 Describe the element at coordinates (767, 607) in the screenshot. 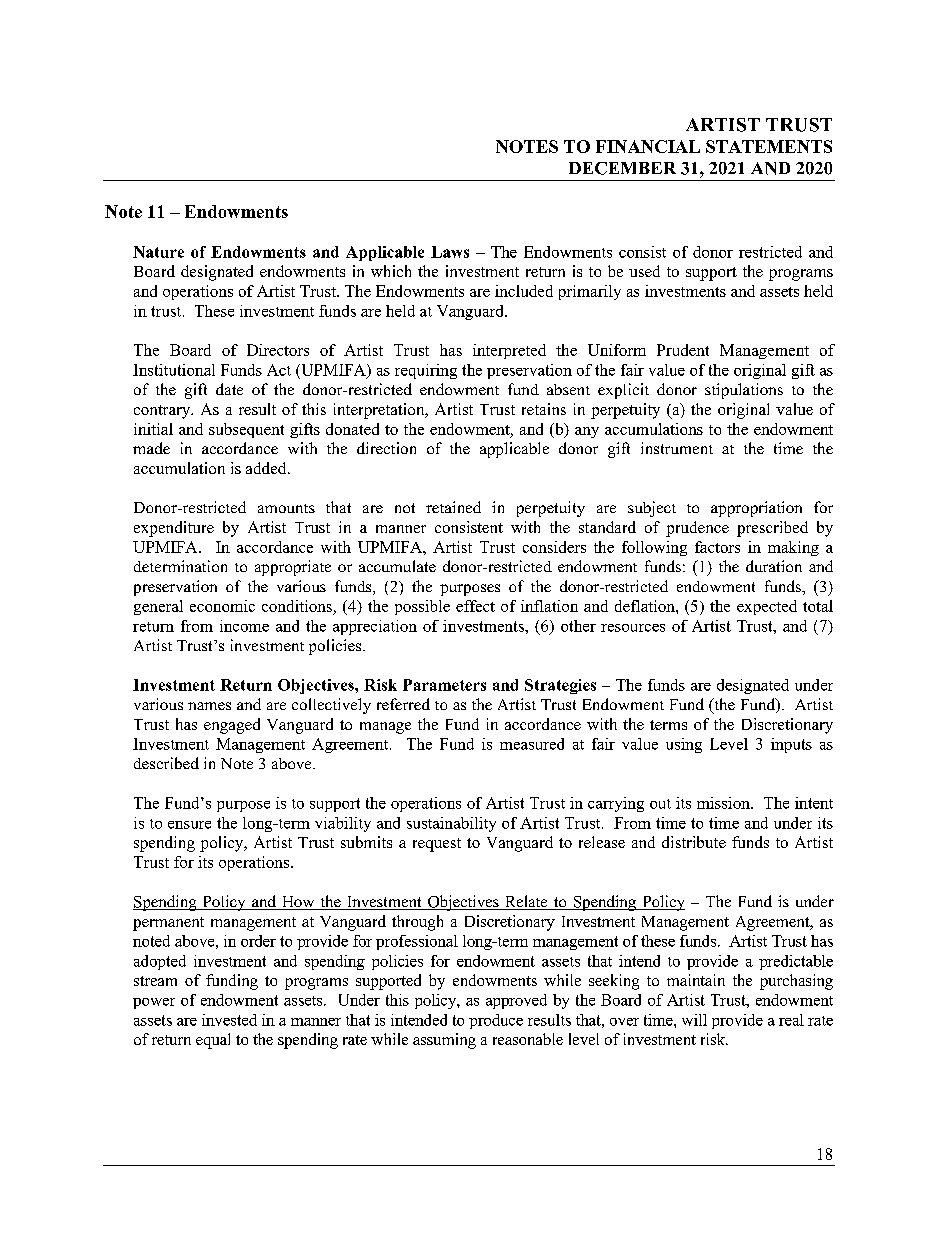

I see `expected` at that location.
